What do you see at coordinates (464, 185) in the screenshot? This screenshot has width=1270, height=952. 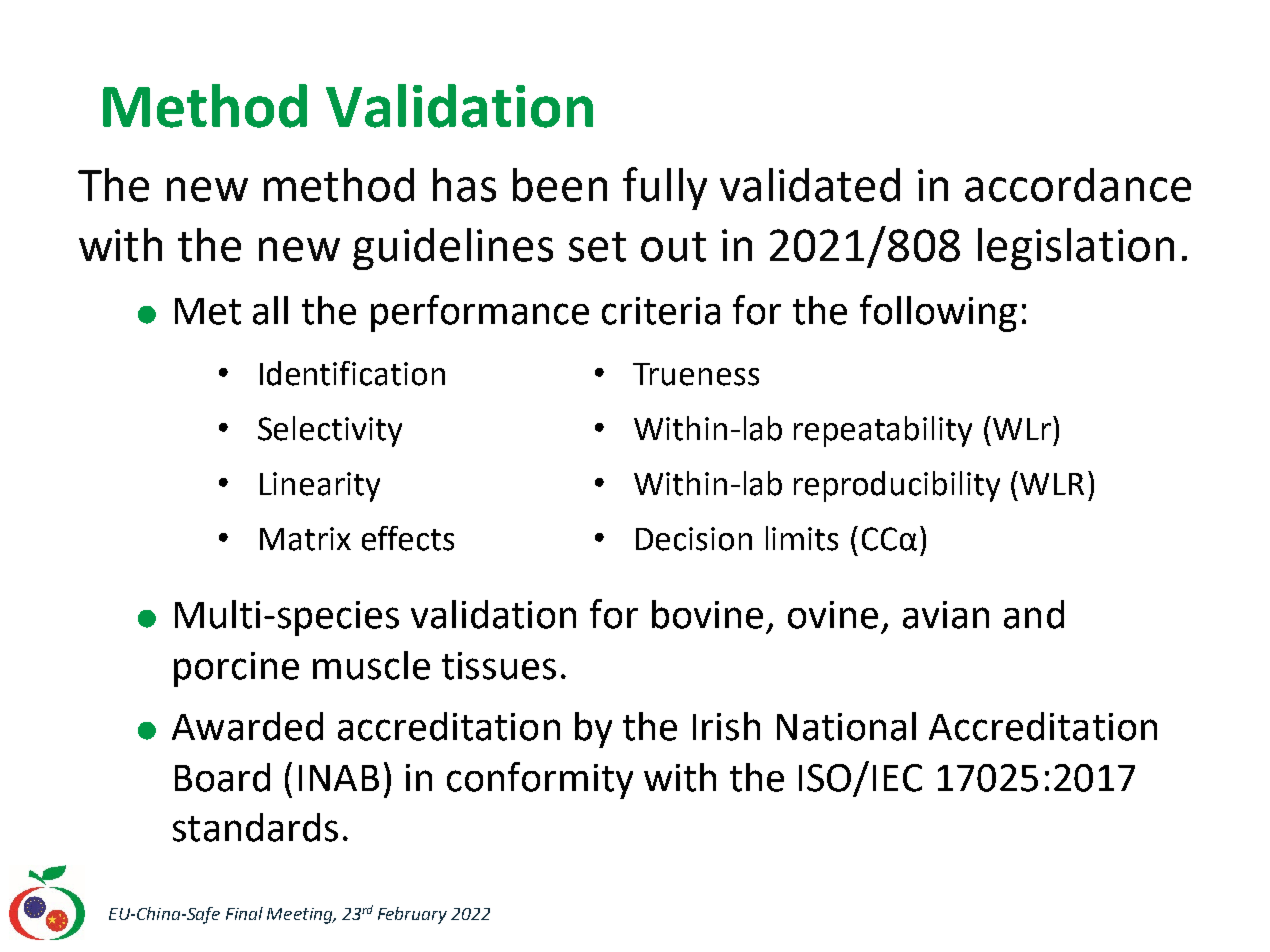 I see `has` at bounding box center [464, 185].
